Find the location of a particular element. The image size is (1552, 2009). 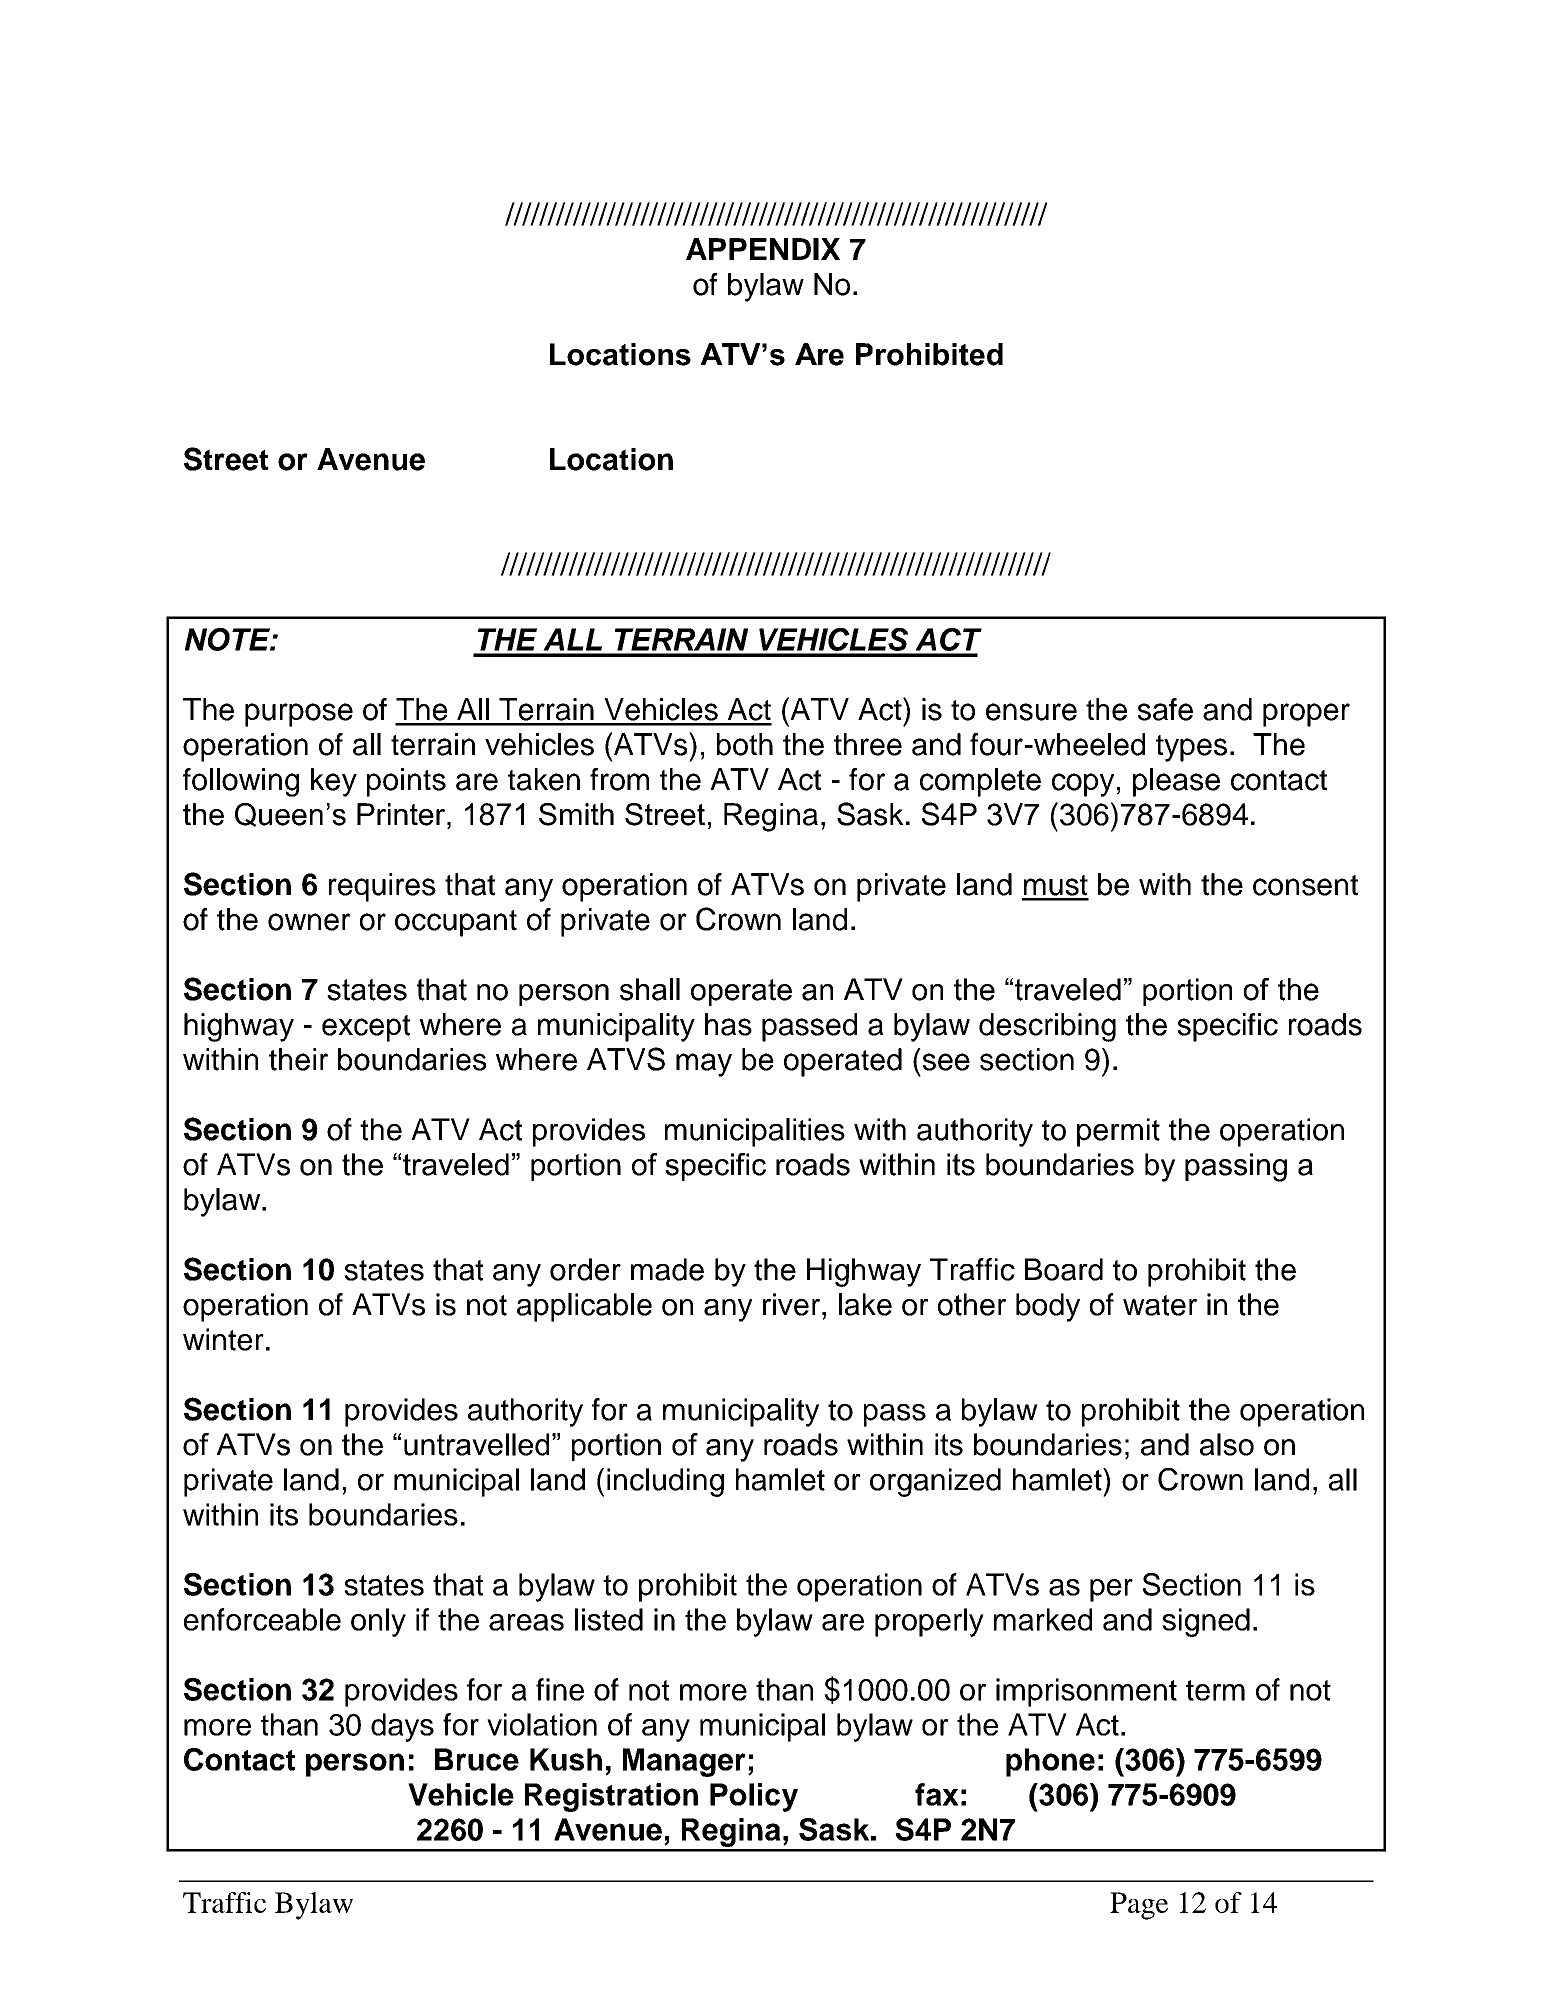

Policy is located at coordinates (754, 1797).
